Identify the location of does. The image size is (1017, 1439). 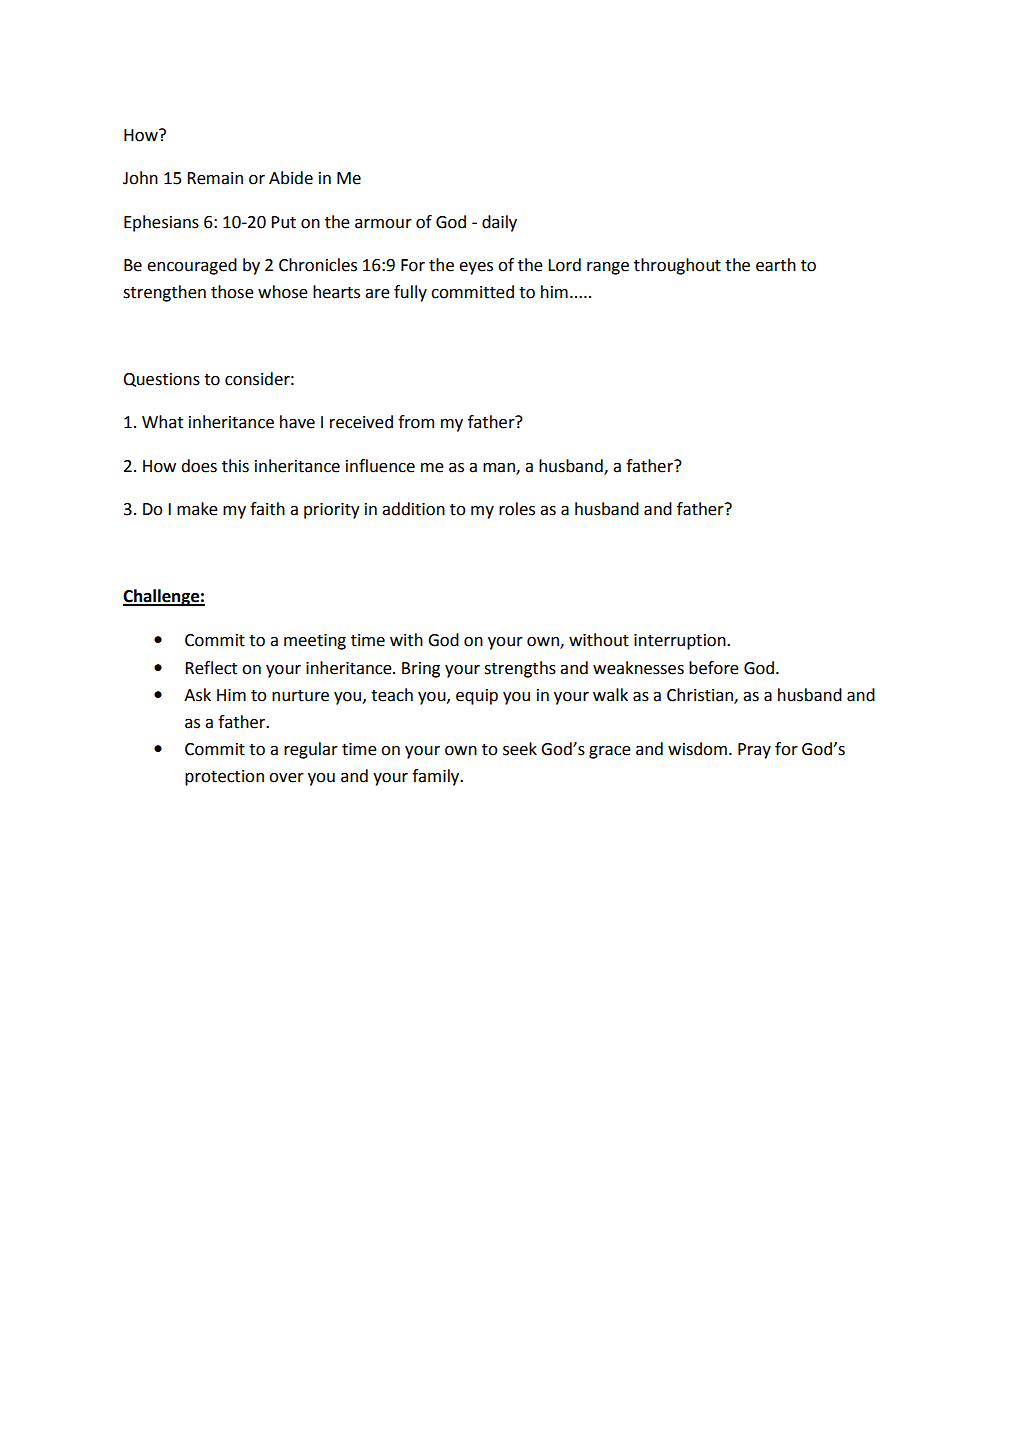
(199, 466).
